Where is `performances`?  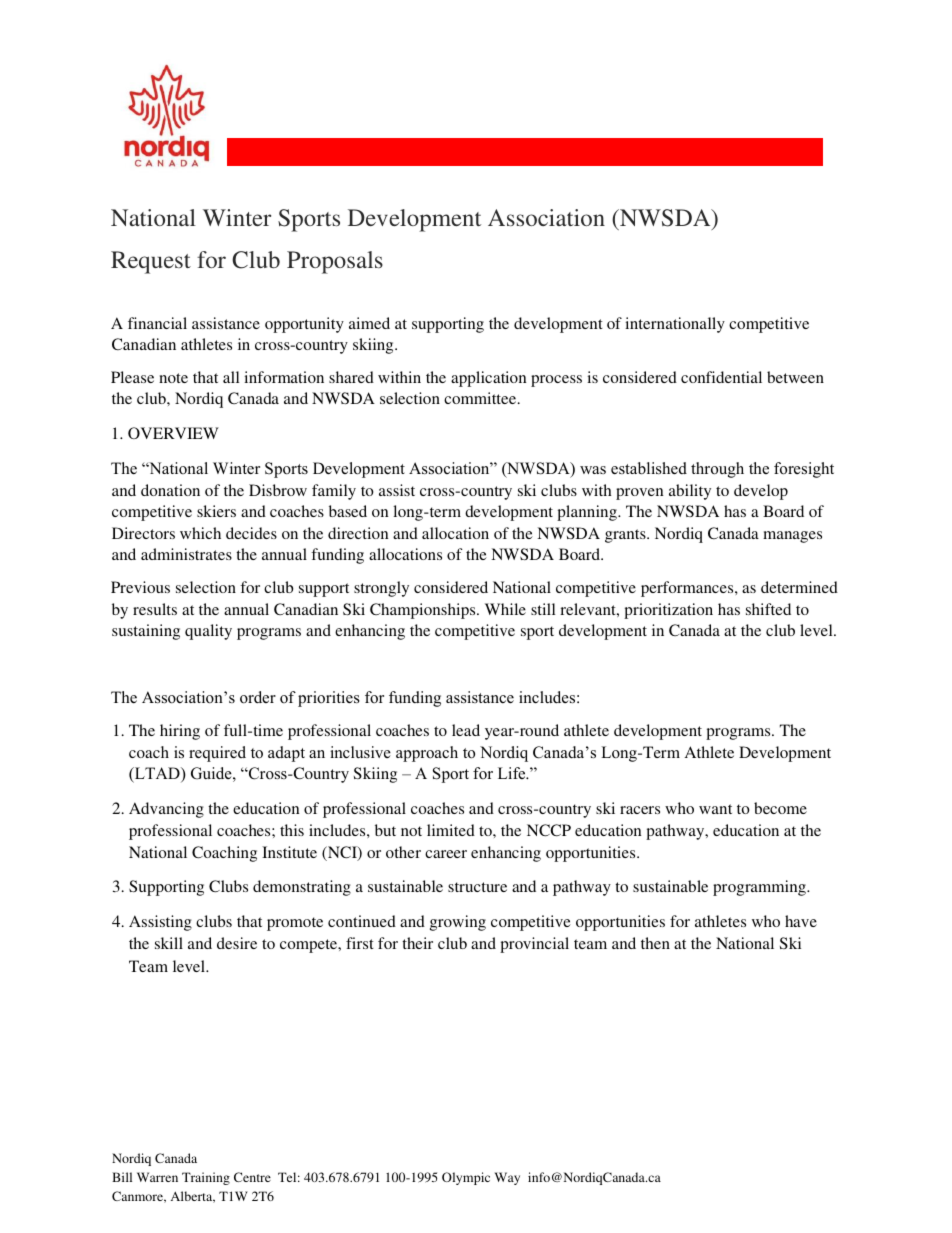
performances is located at coordinates (688, 589).
